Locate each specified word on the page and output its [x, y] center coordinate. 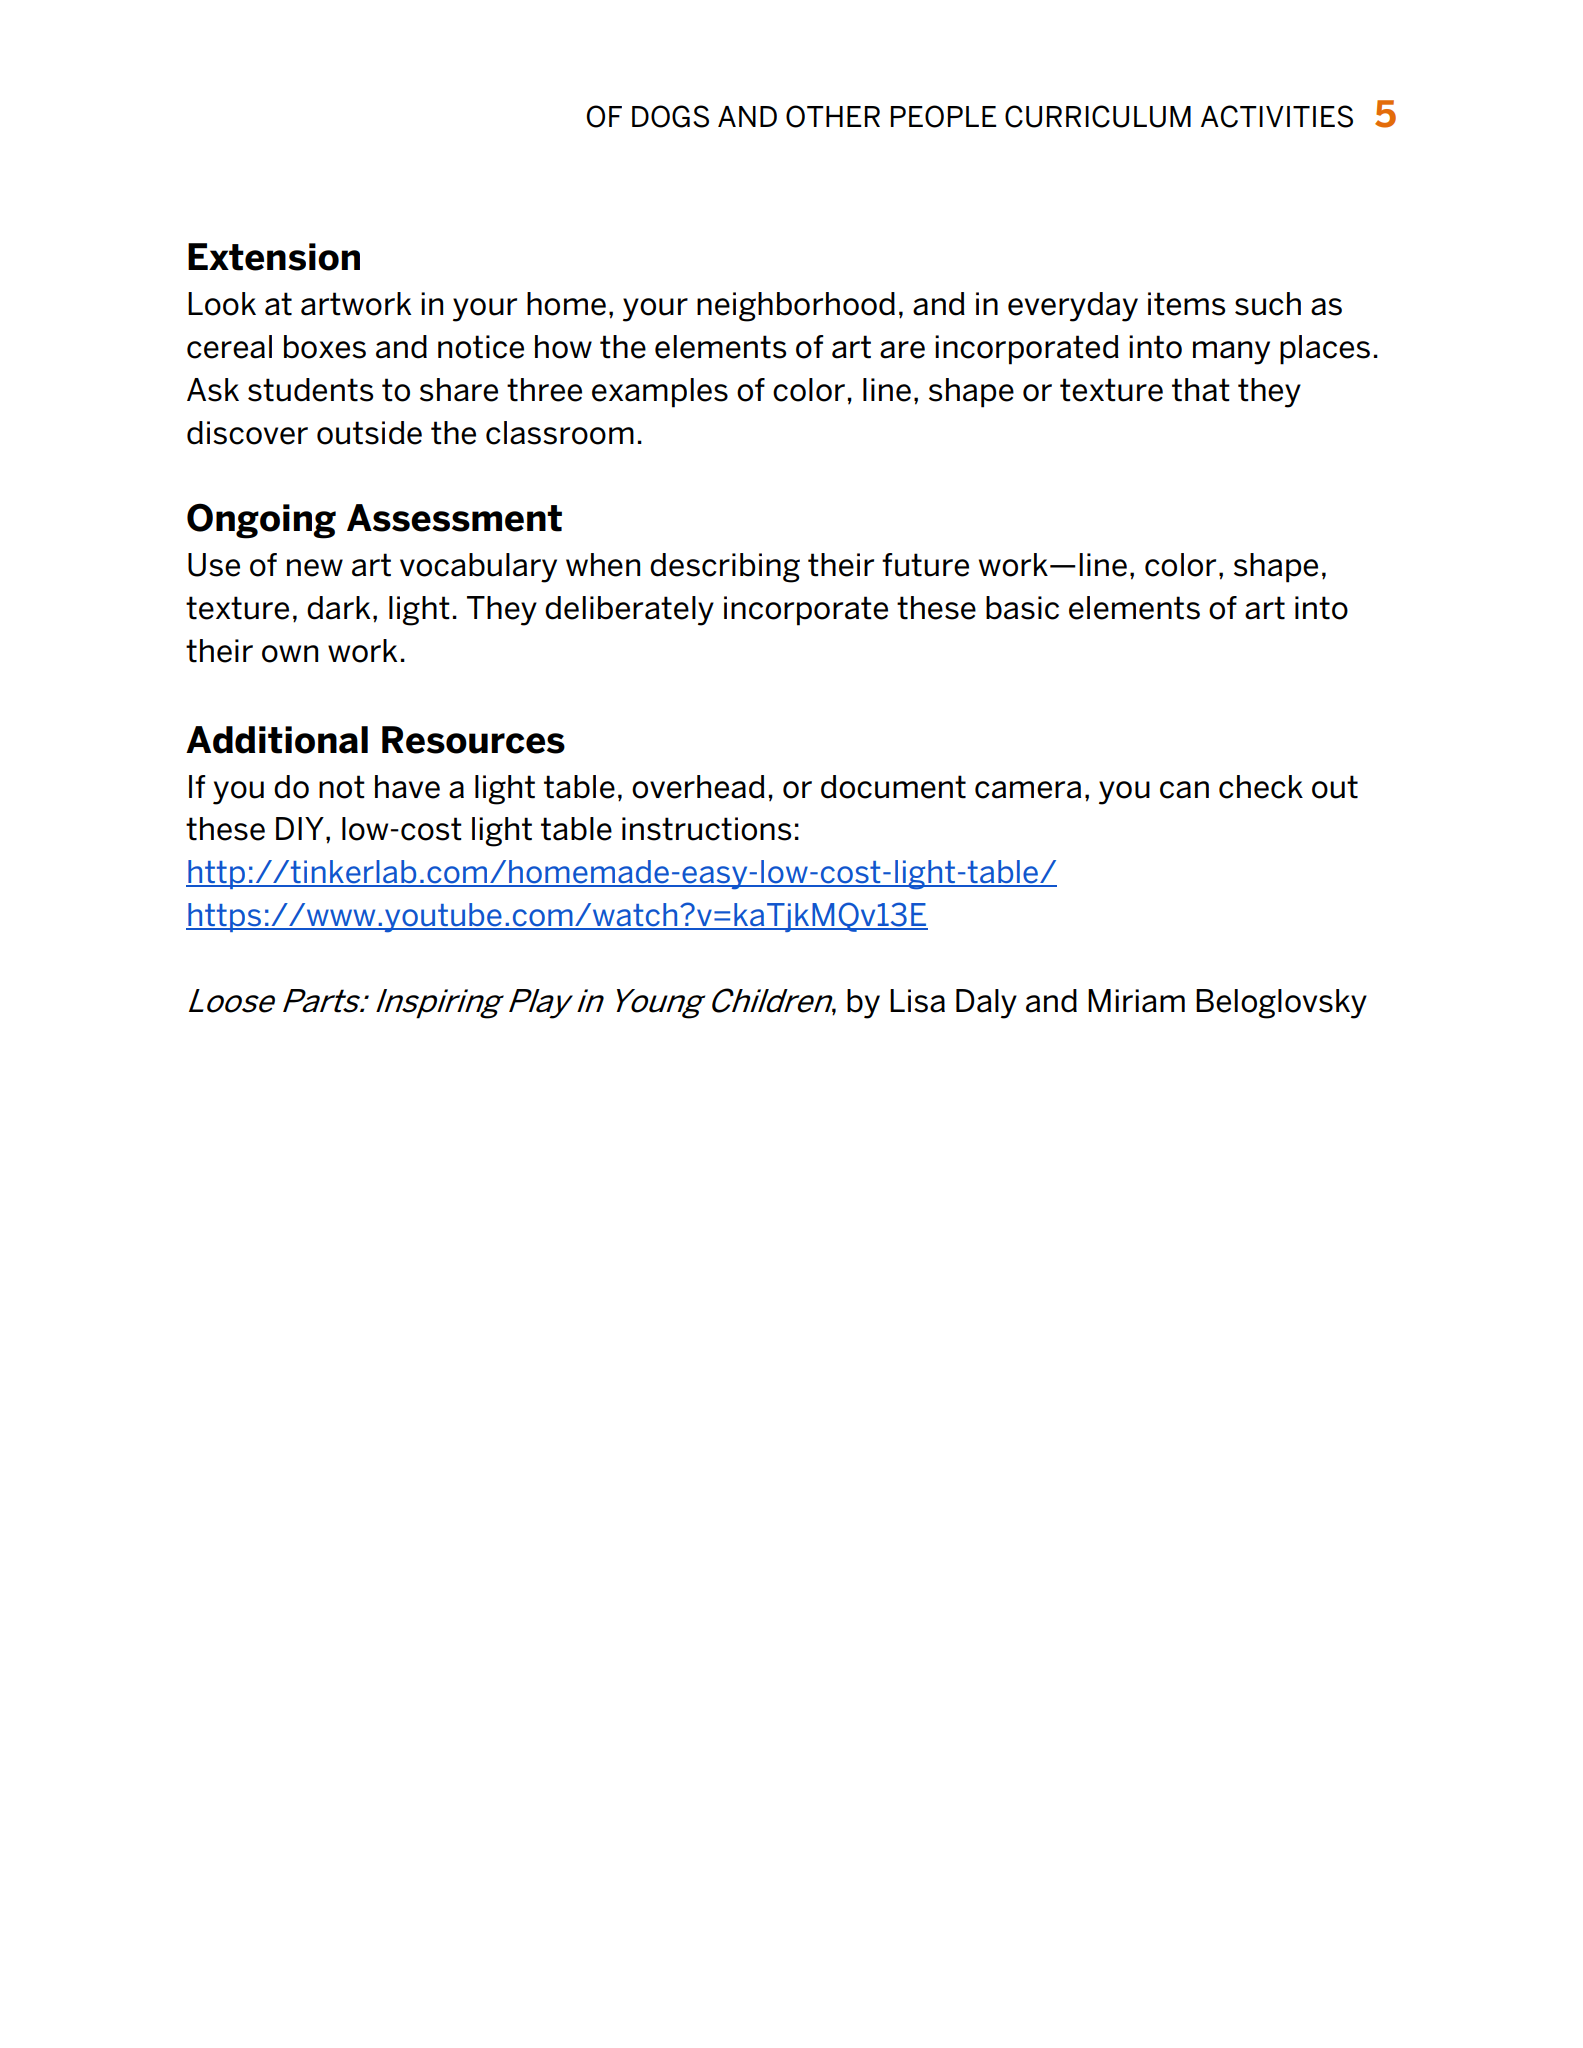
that [1201, 390]
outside [369, 433]
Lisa [917, 1001]
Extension [274, 257]
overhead [698, 787]
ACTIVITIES [1277, 116]
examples [660, 393]
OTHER [833, 116]
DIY [300, 828]
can [1184, 790]
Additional [277, 740]
